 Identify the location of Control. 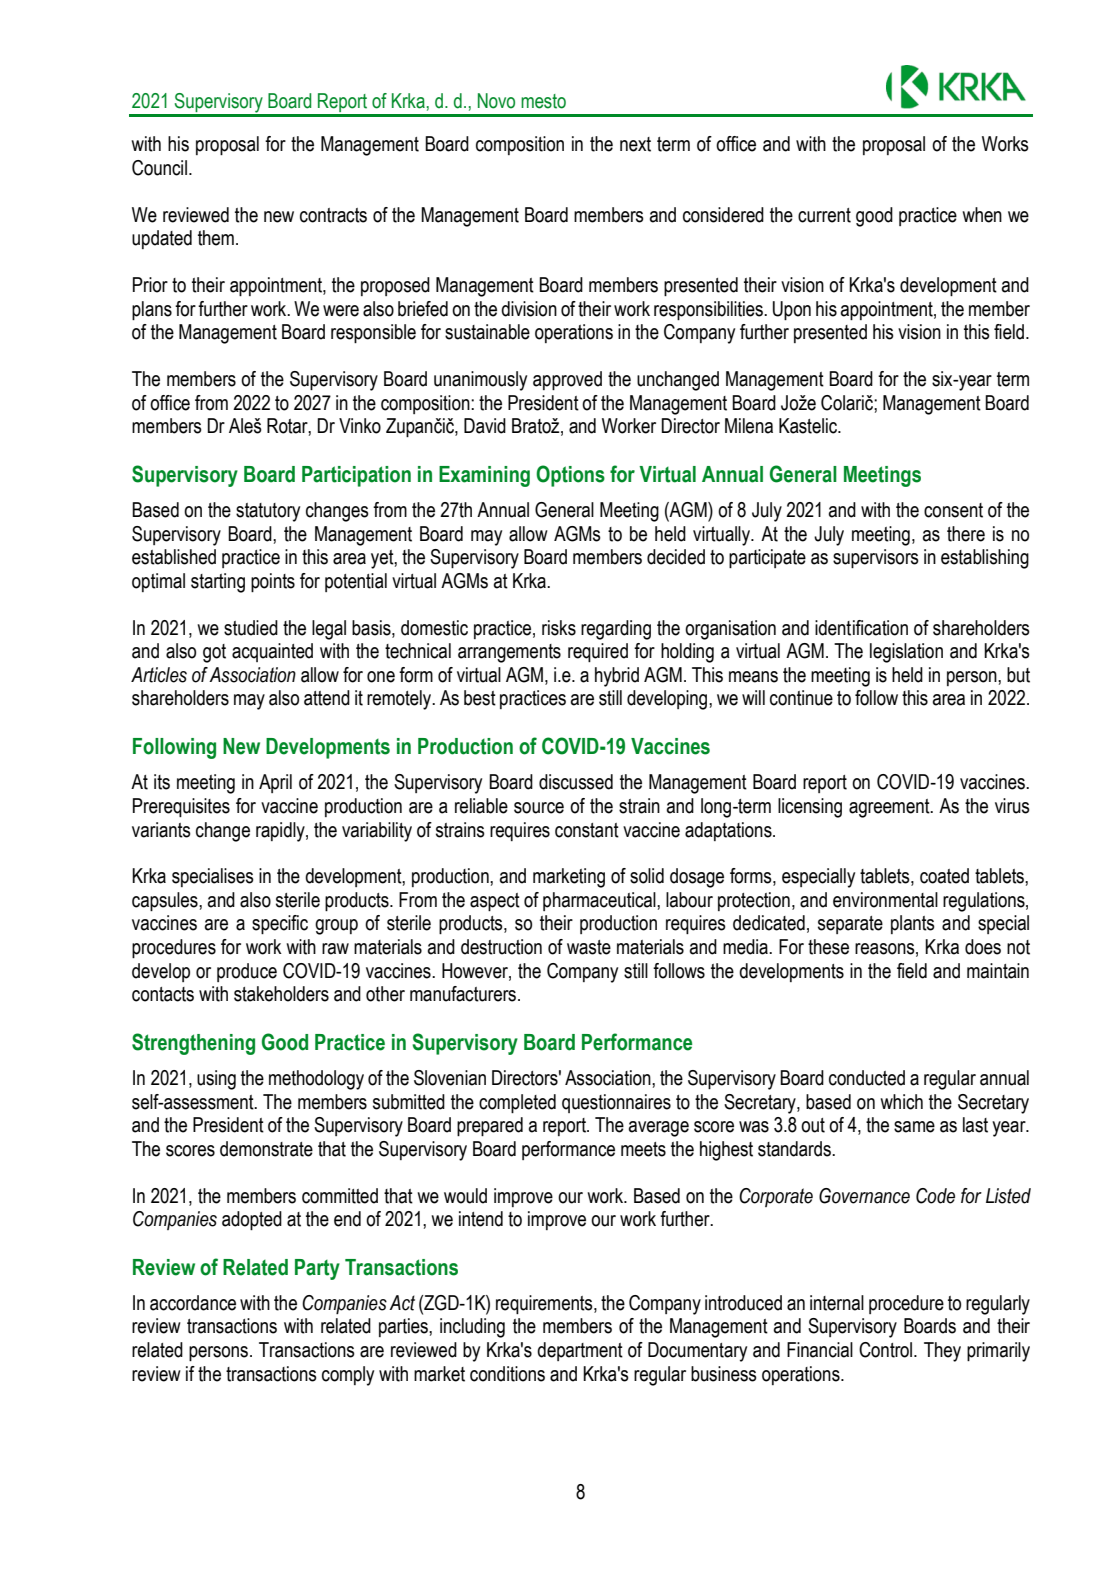
(885, 1350).
